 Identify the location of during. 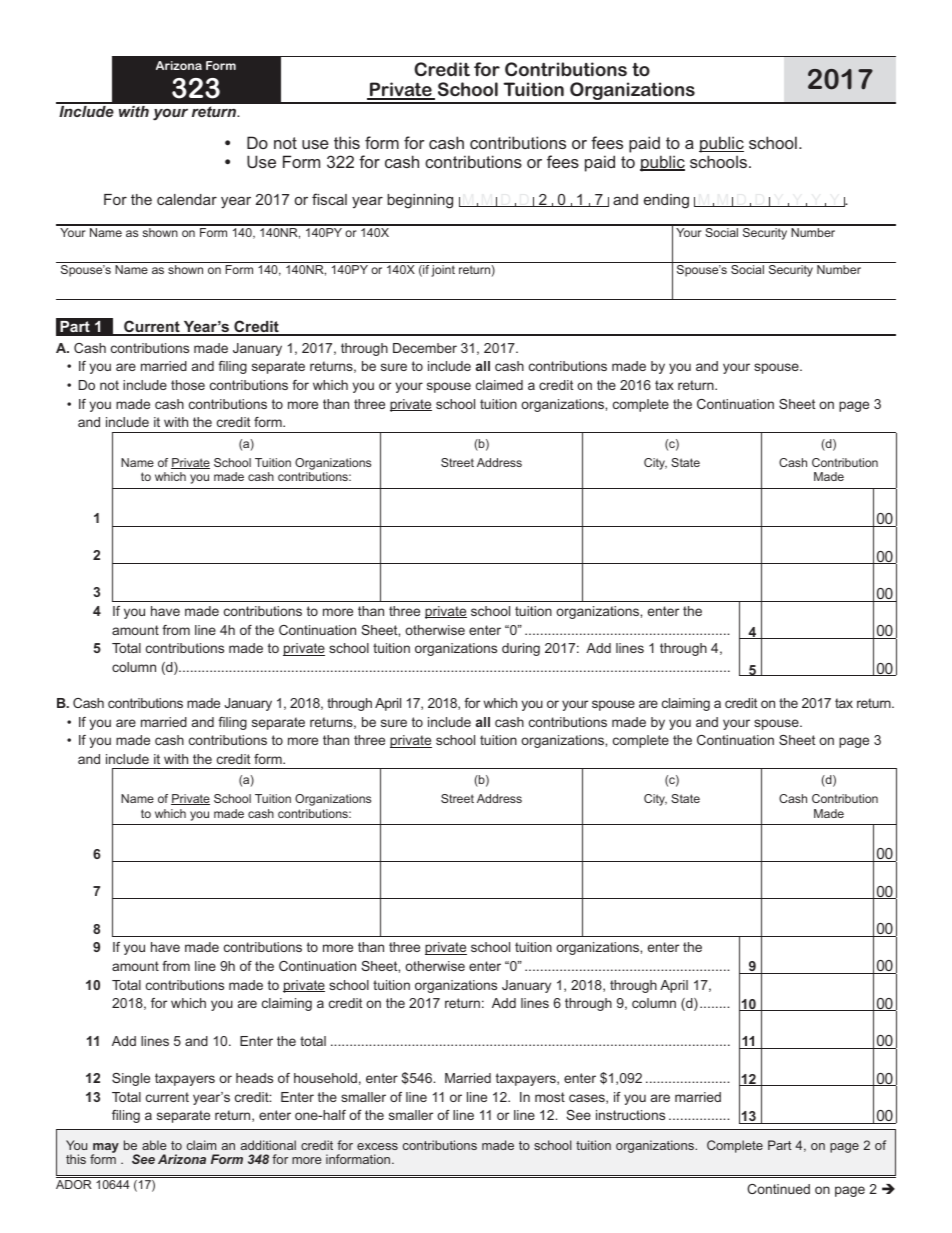
(521, 649).
